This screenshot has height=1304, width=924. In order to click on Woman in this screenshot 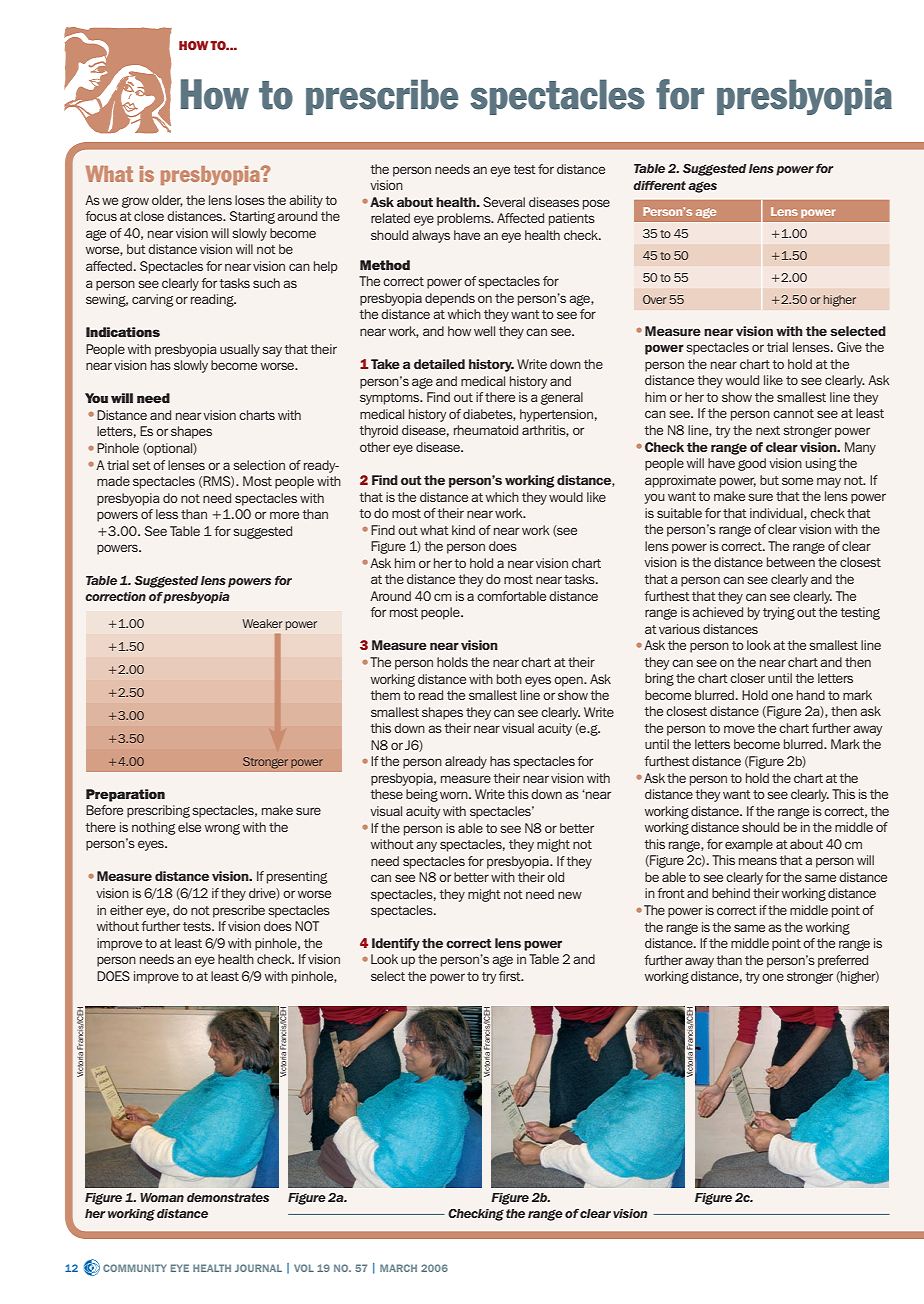, I will do `click(162, 1197)`.
